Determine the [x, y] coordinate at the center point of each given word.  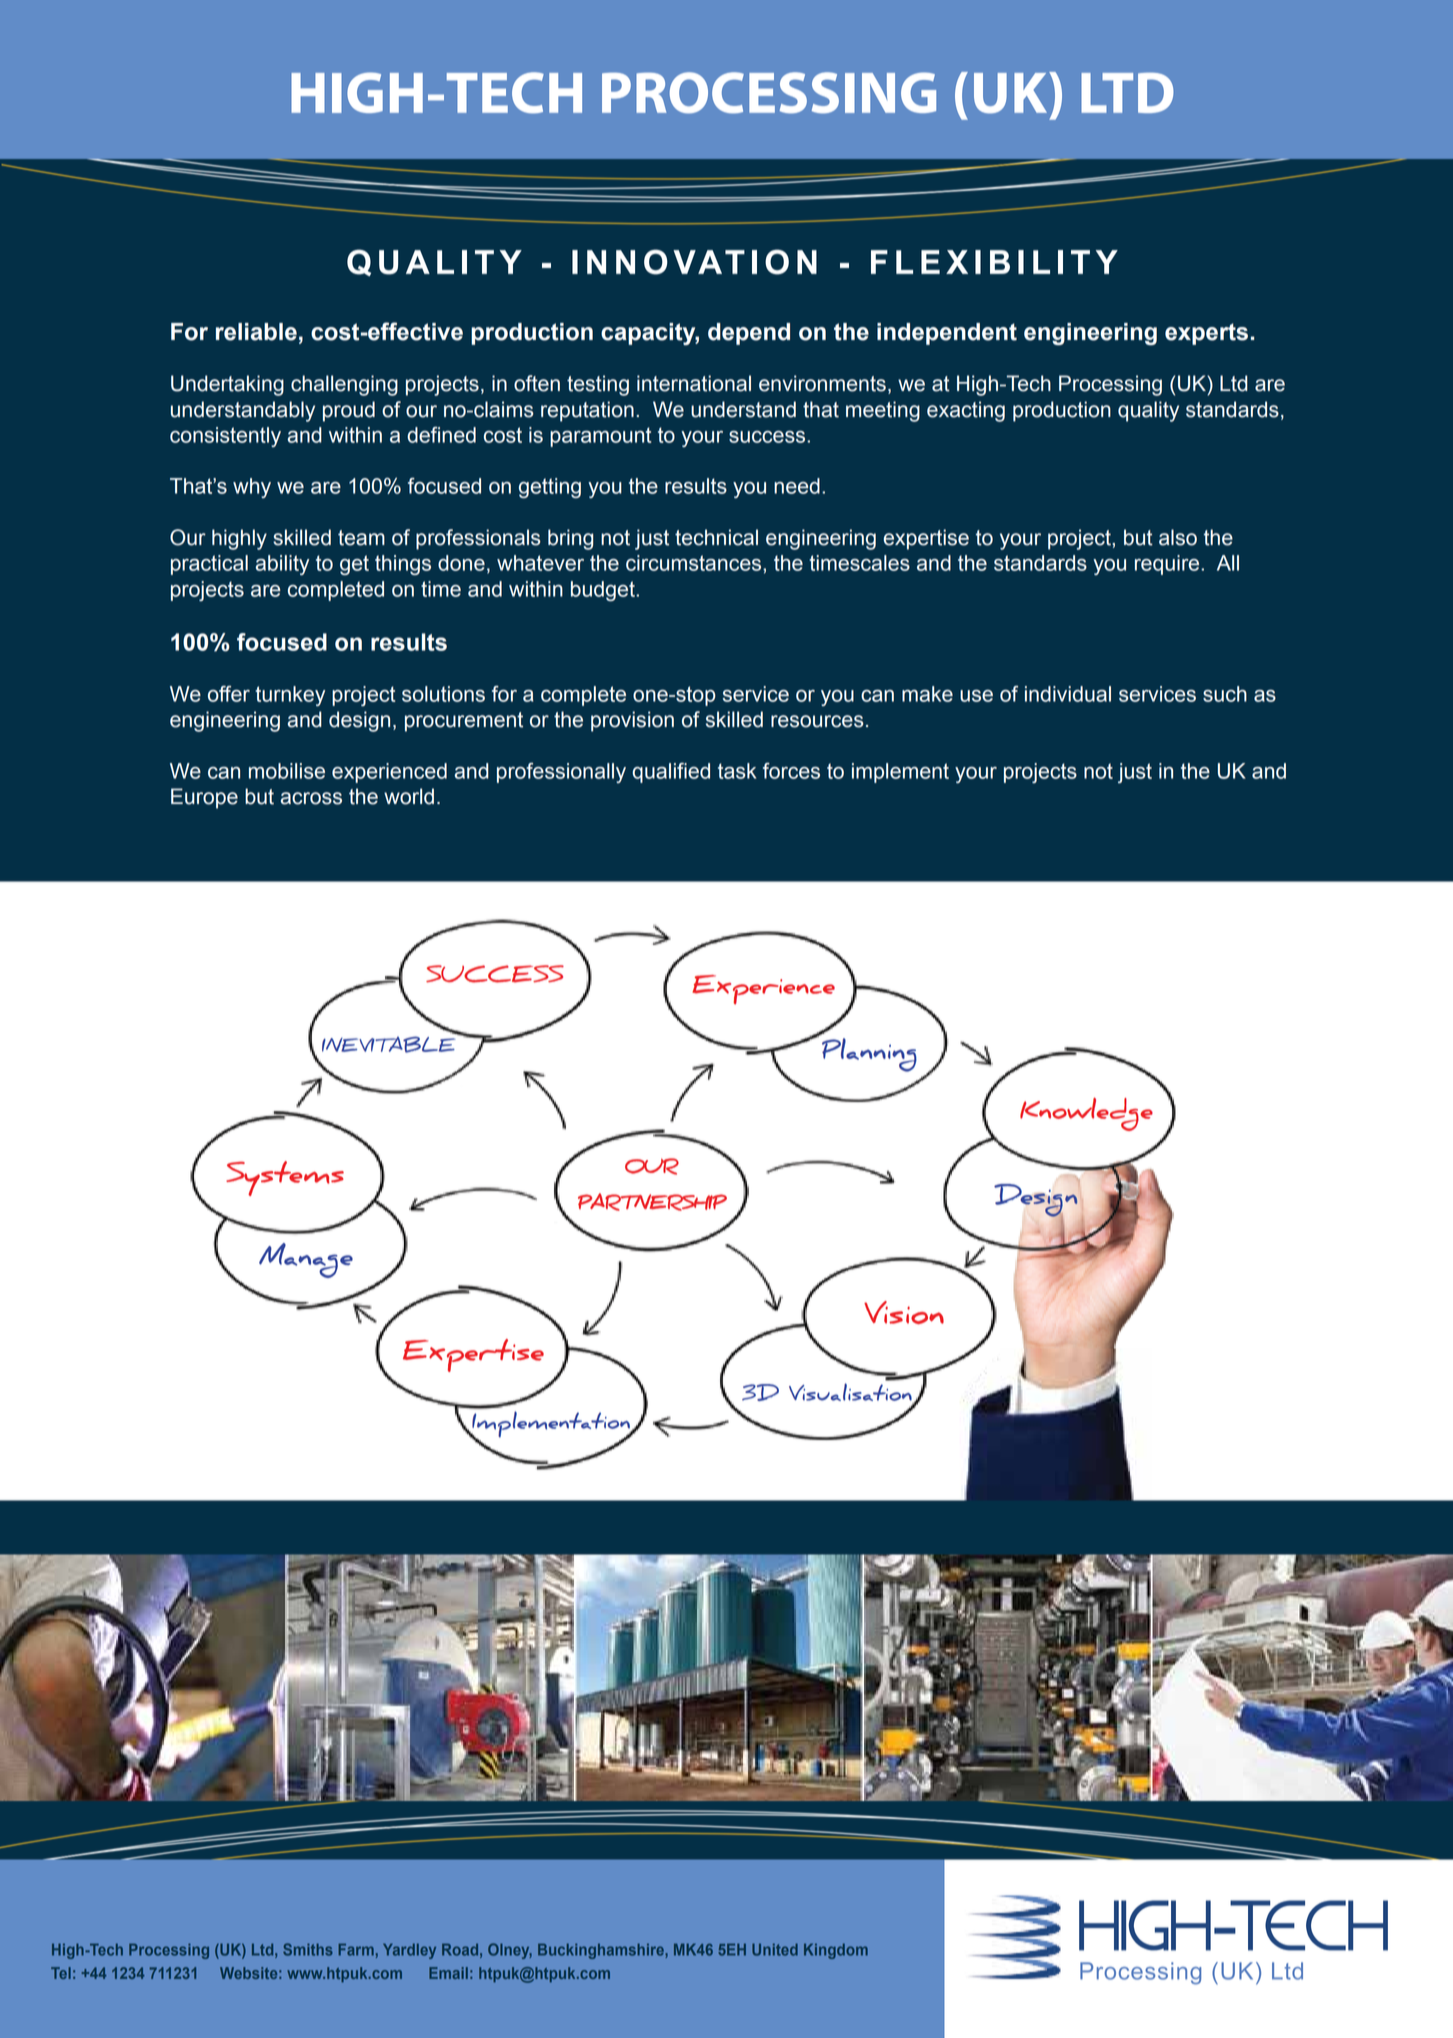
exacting [966, 411]
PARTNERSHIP [652, 1202]
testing [598, 385]
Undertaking [227, 385]
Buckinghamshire [602, 1951]
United [775, 1949]
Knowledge [1086, 1114]
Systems [285, 1178]
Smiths [308, 1949]
